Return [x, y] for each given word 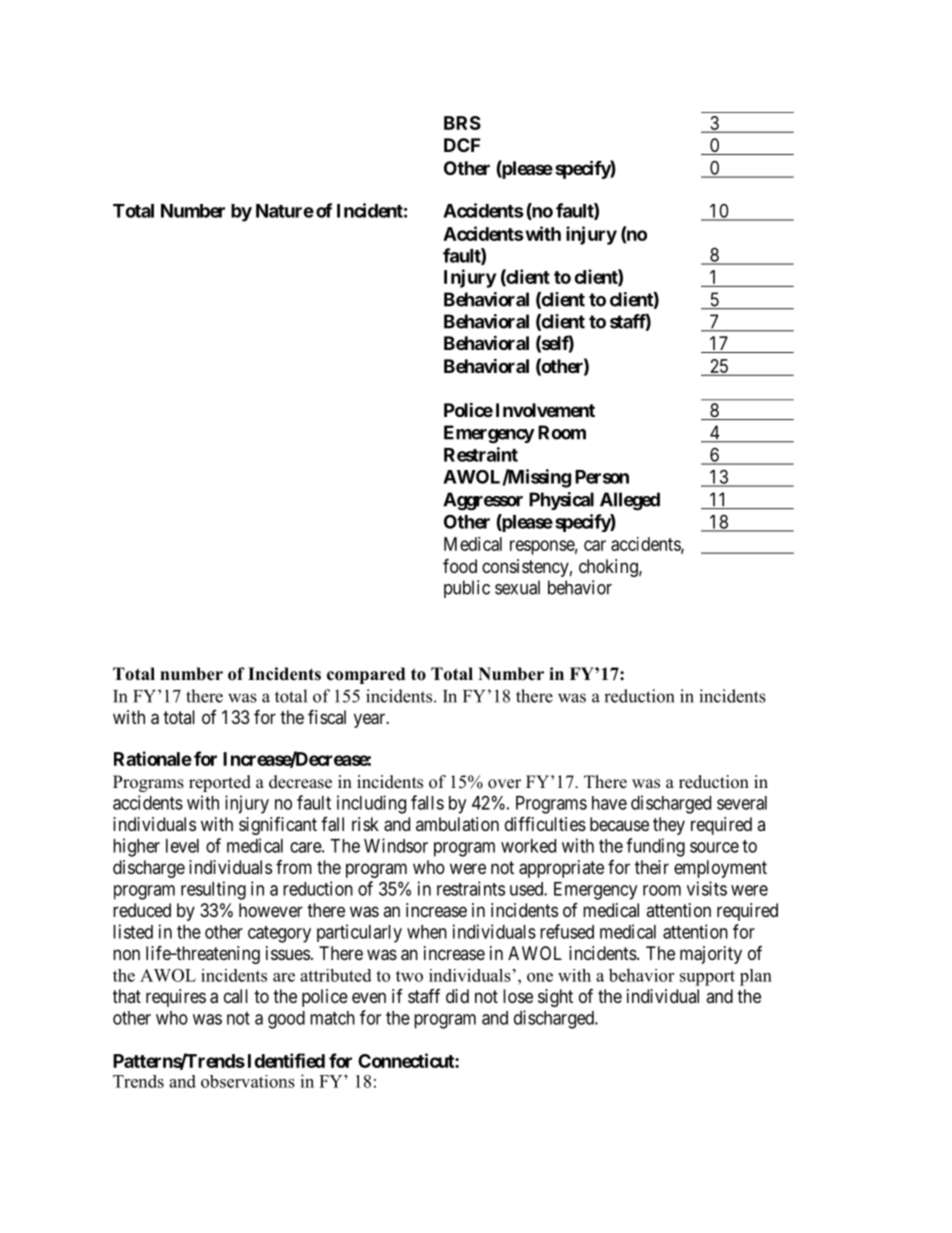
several [742, 803]
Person [602, 477]
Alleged [630, 501]
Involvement [545, 410]
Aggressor [483, 501]
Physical [561, 501]
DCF [462, 145]
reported [220, 783]
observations [248, 1081]
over [504, 784]
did [457, 996]
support [707, 978]
